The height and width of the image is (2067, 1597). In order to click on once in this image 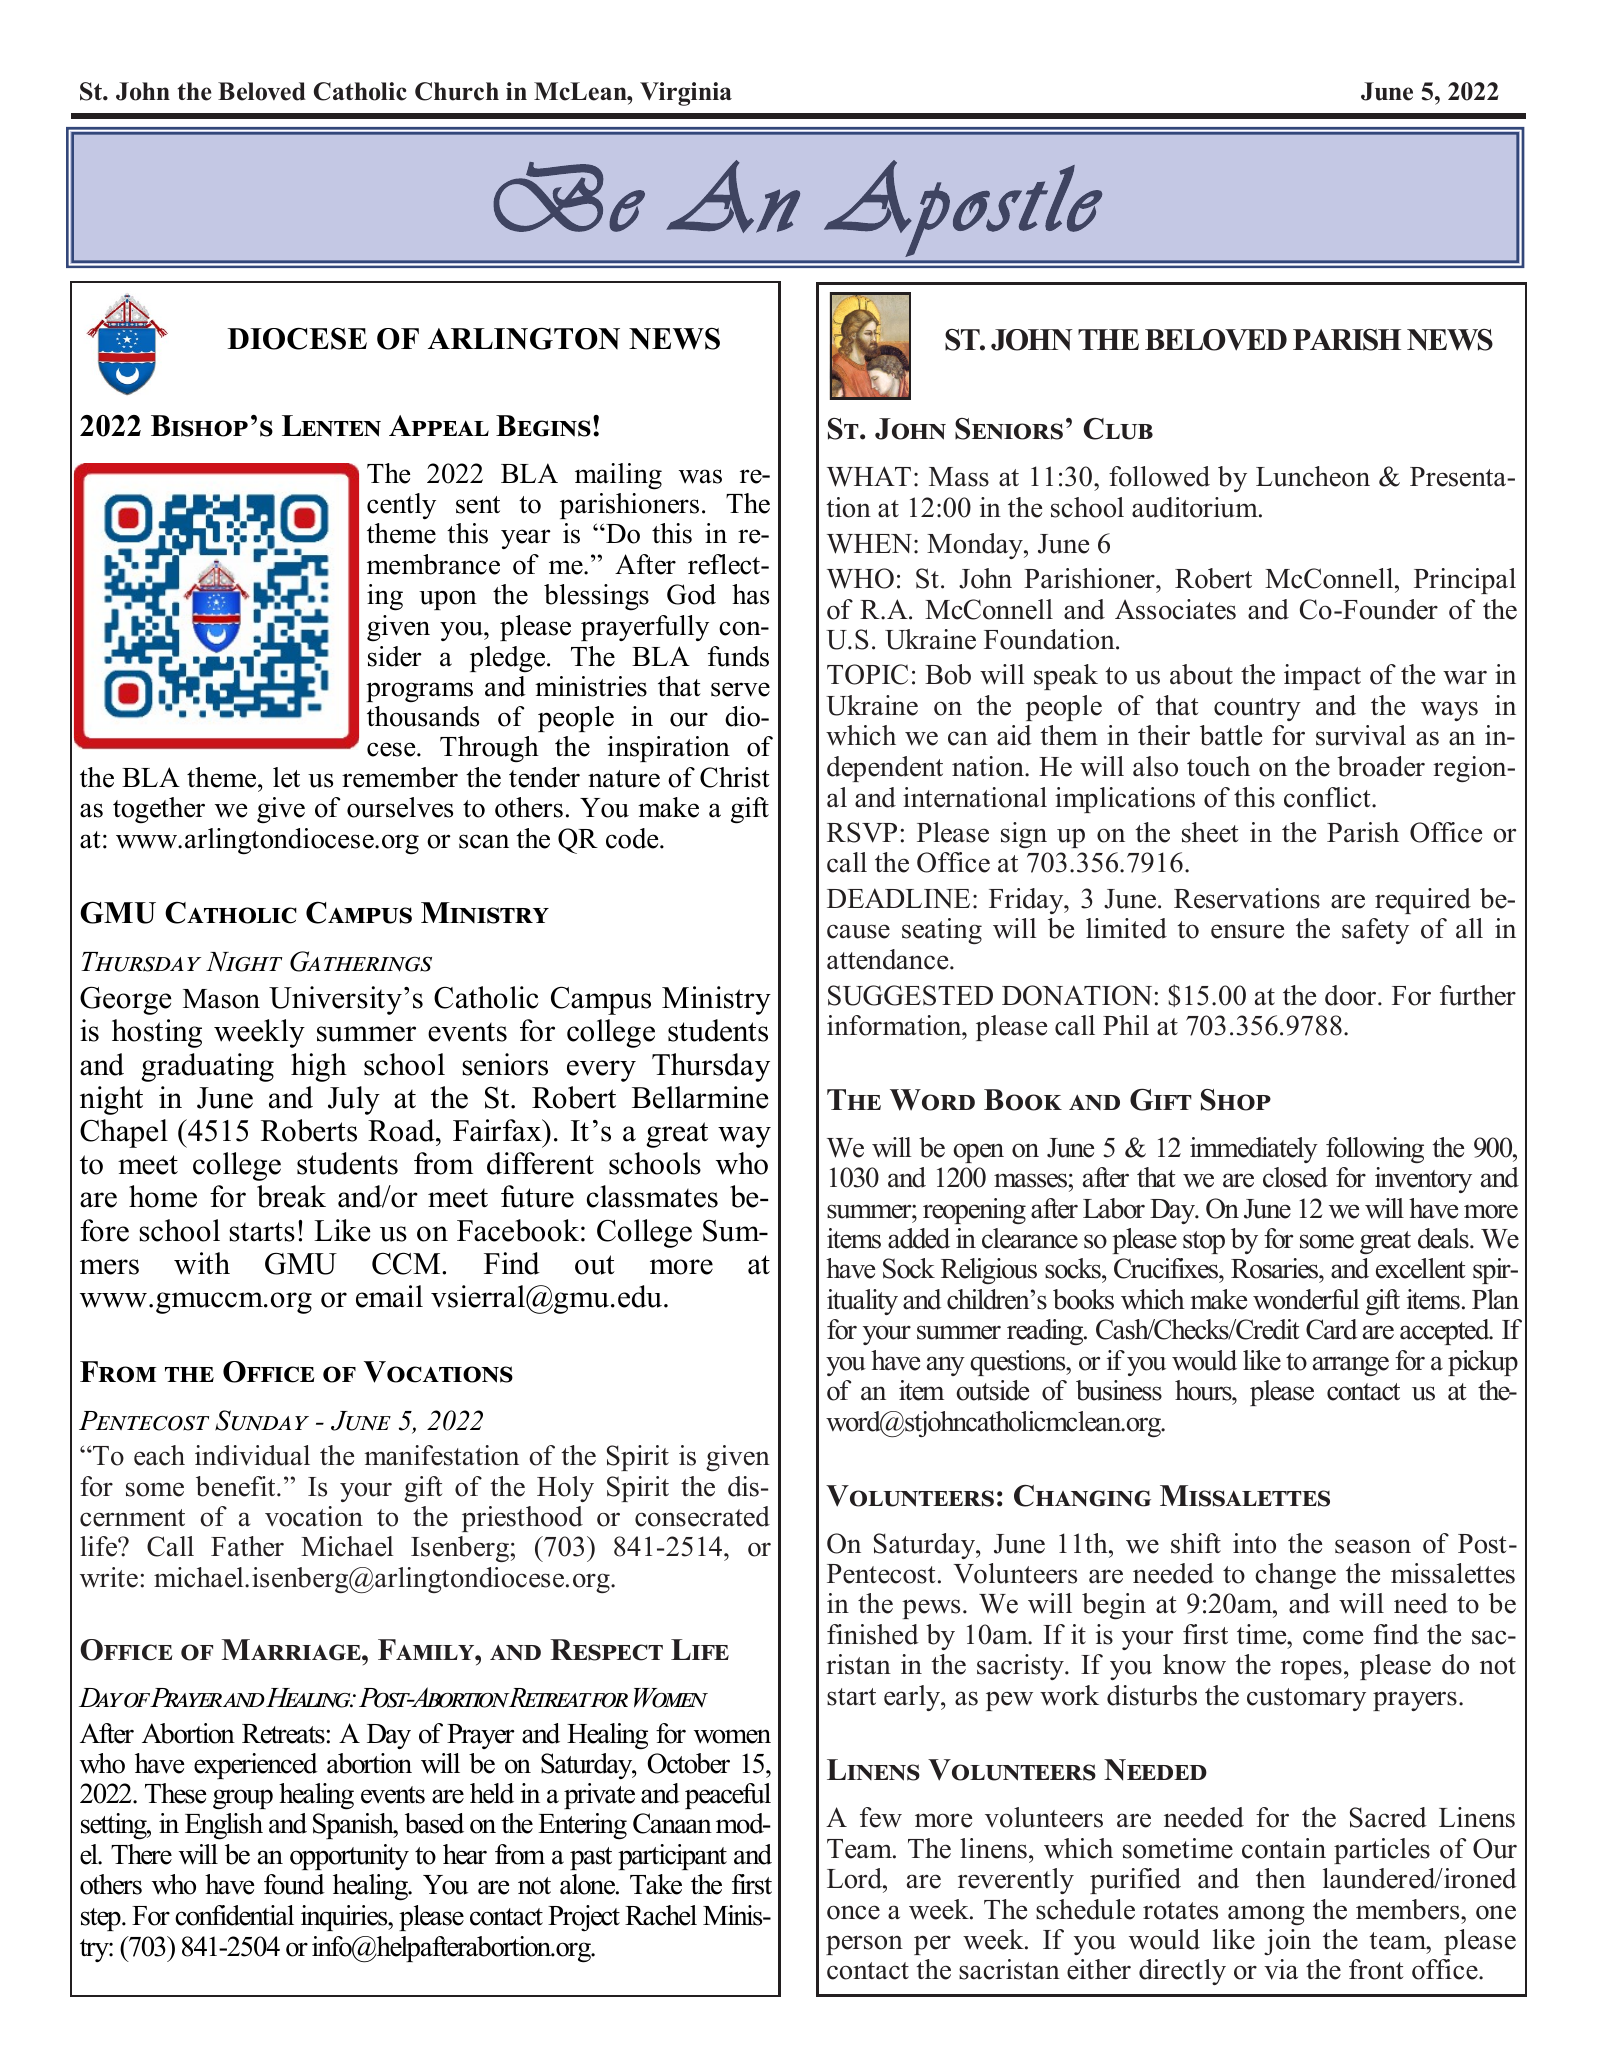, I will do `click(853, 1912)`.
